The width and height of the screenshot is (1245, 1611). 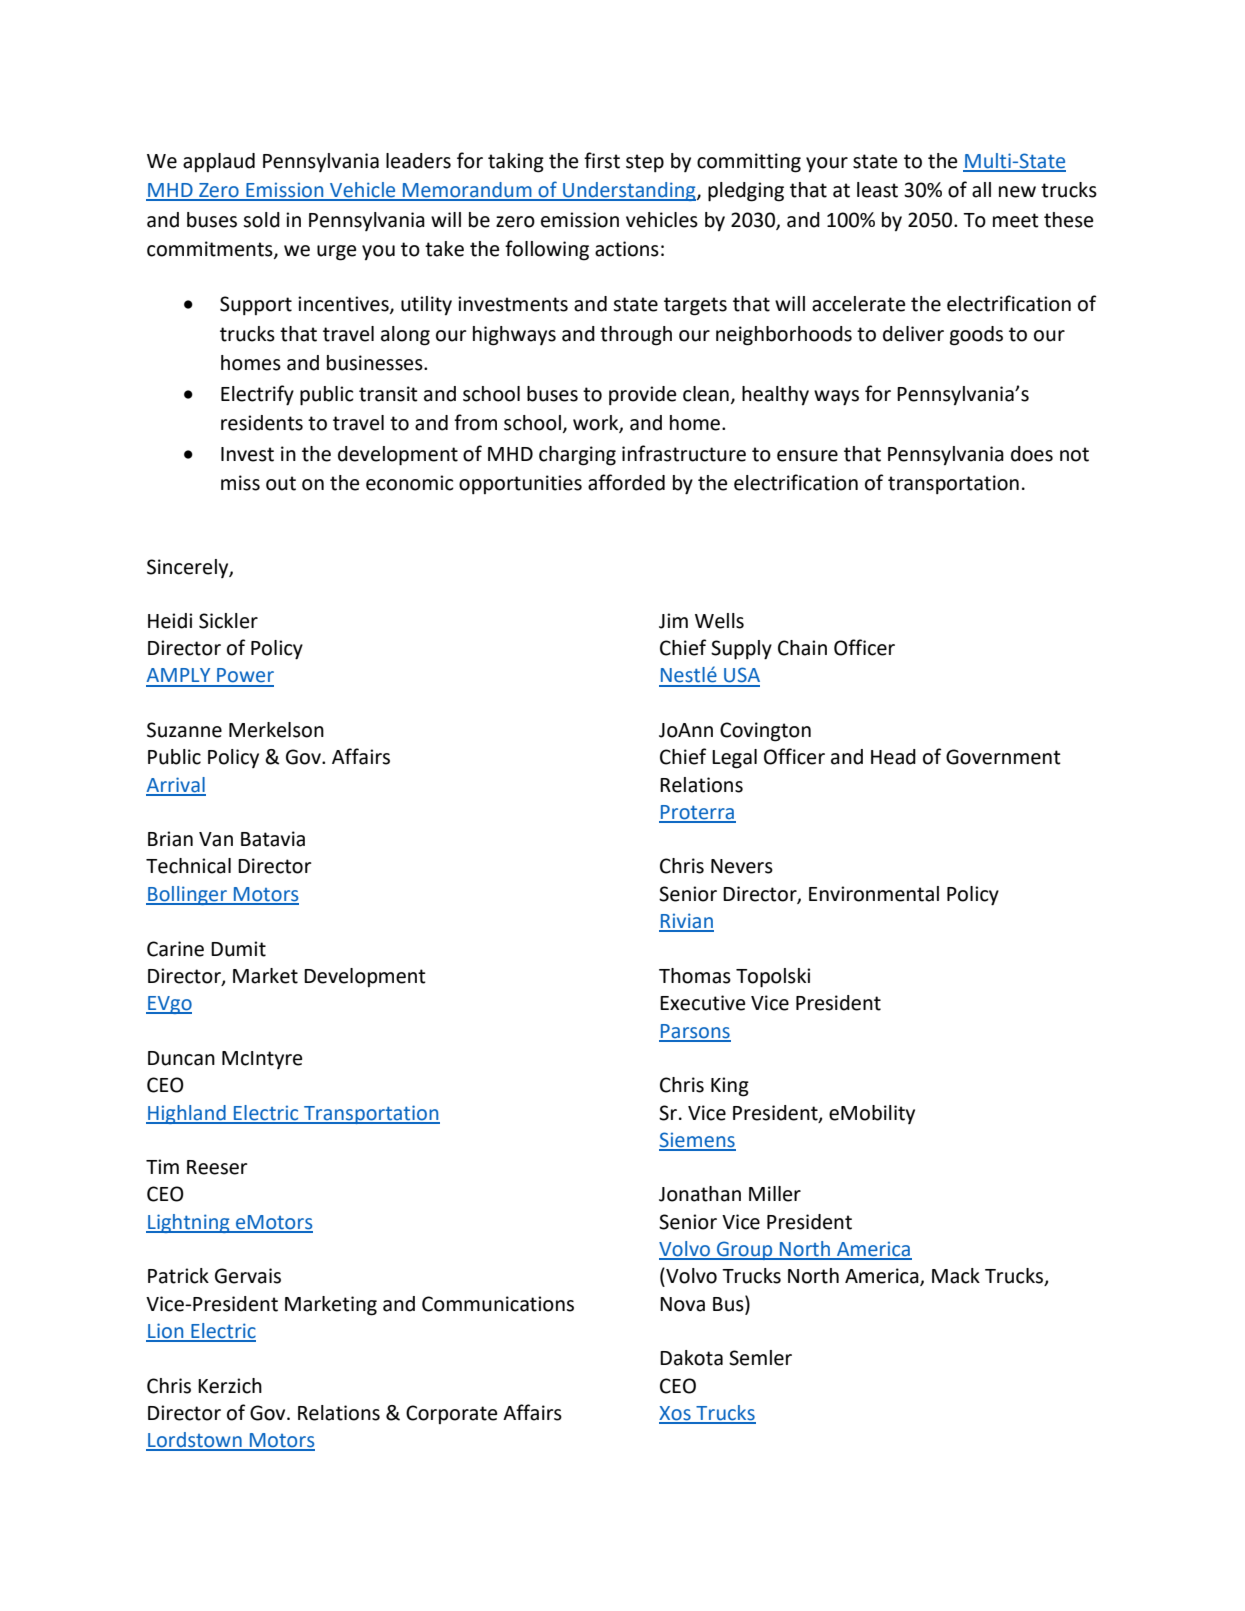 I want to click on Heidi, so click(x=170, y=621).
